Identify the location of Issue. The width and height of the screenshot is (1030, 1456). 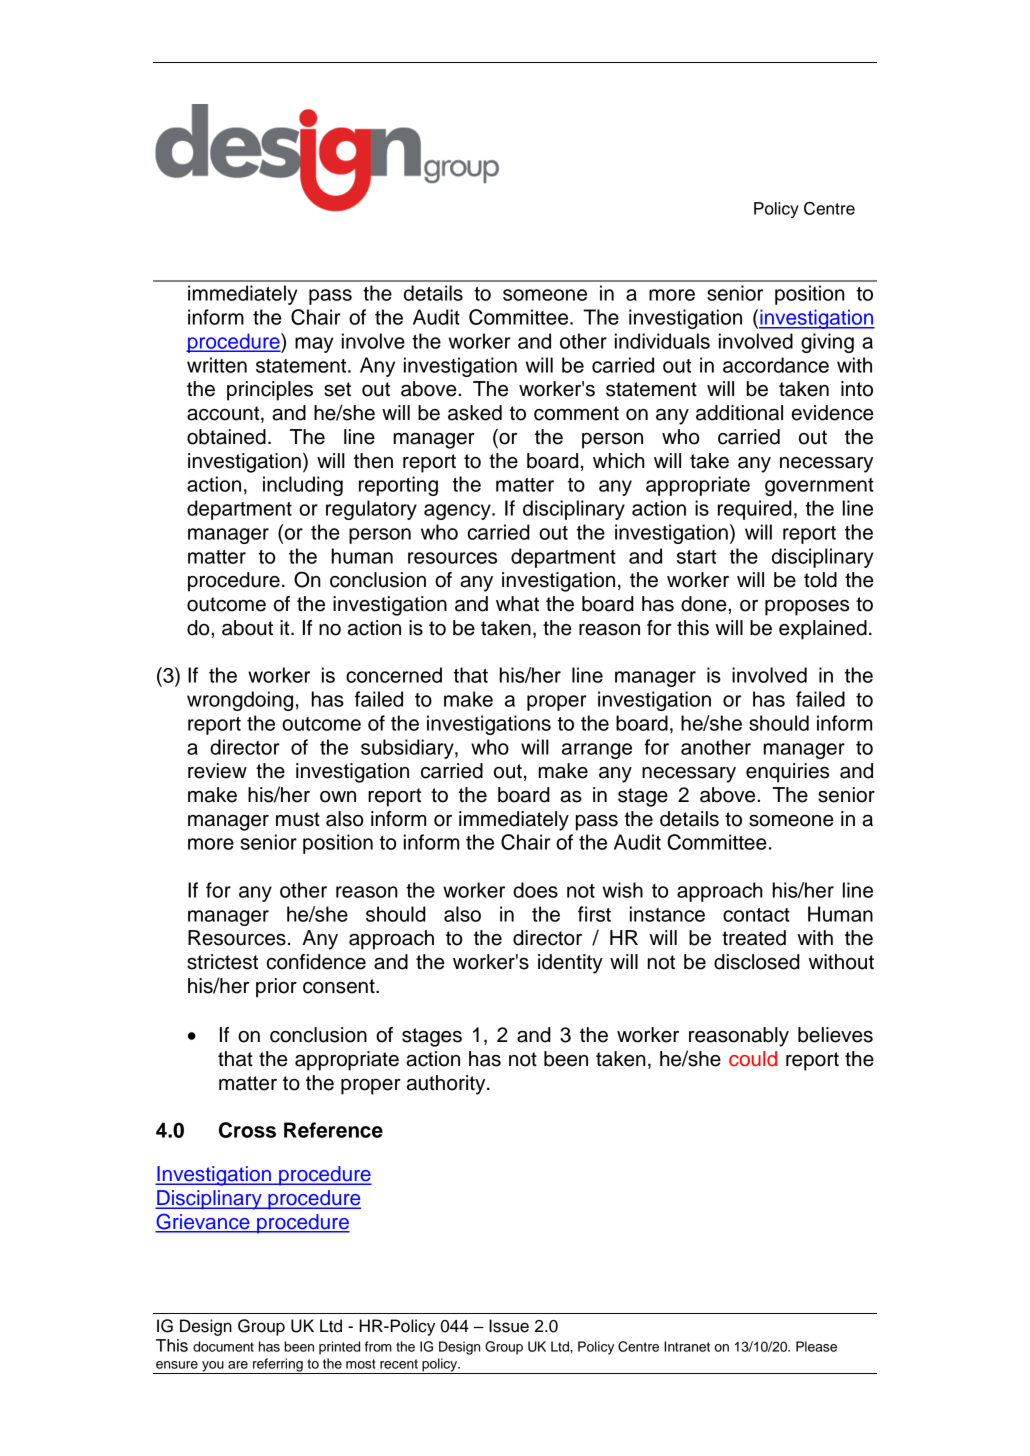
(509, 1326).
